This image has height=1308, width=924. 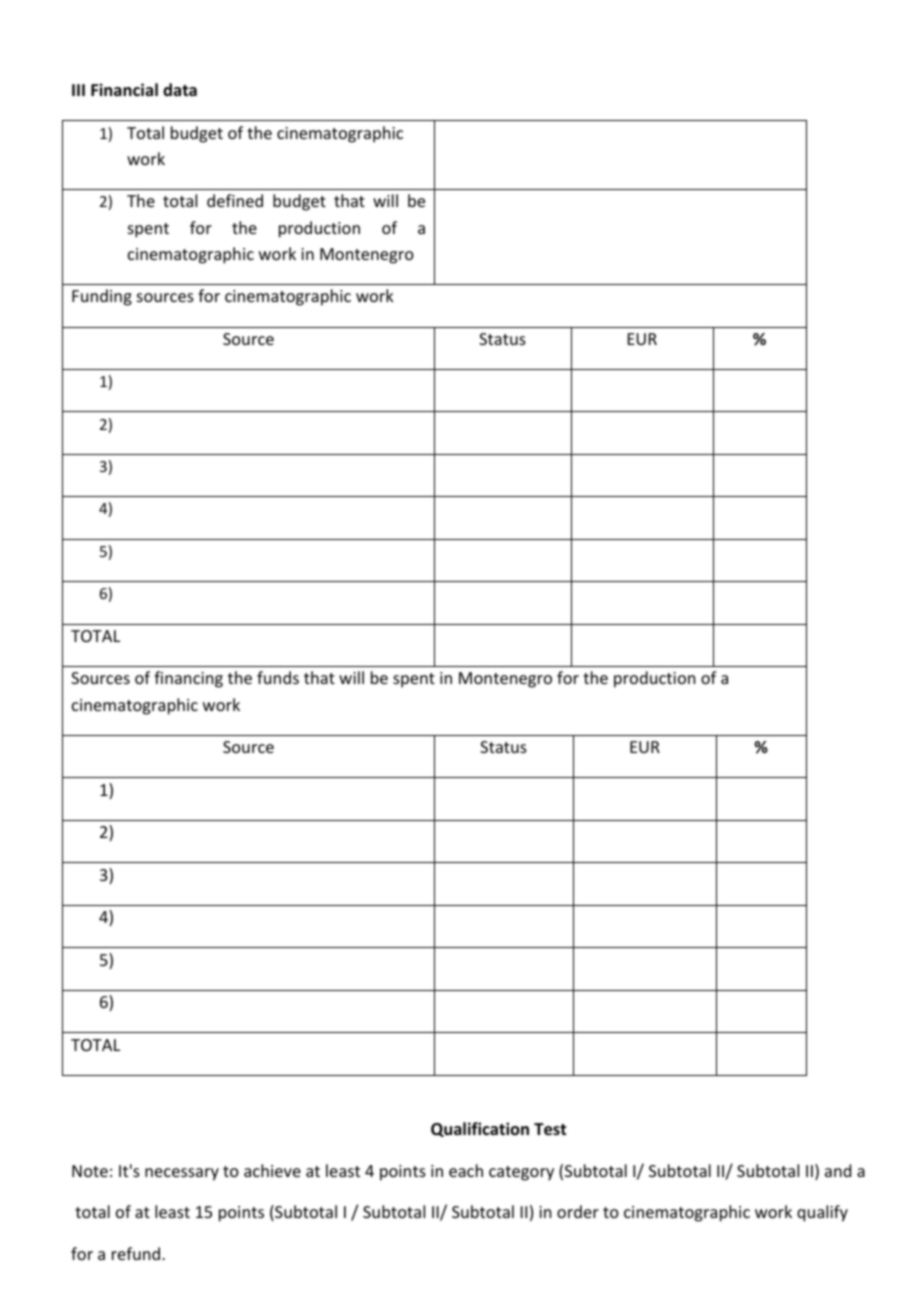 I want to click on necessary, so click(x=182, y=1174).
